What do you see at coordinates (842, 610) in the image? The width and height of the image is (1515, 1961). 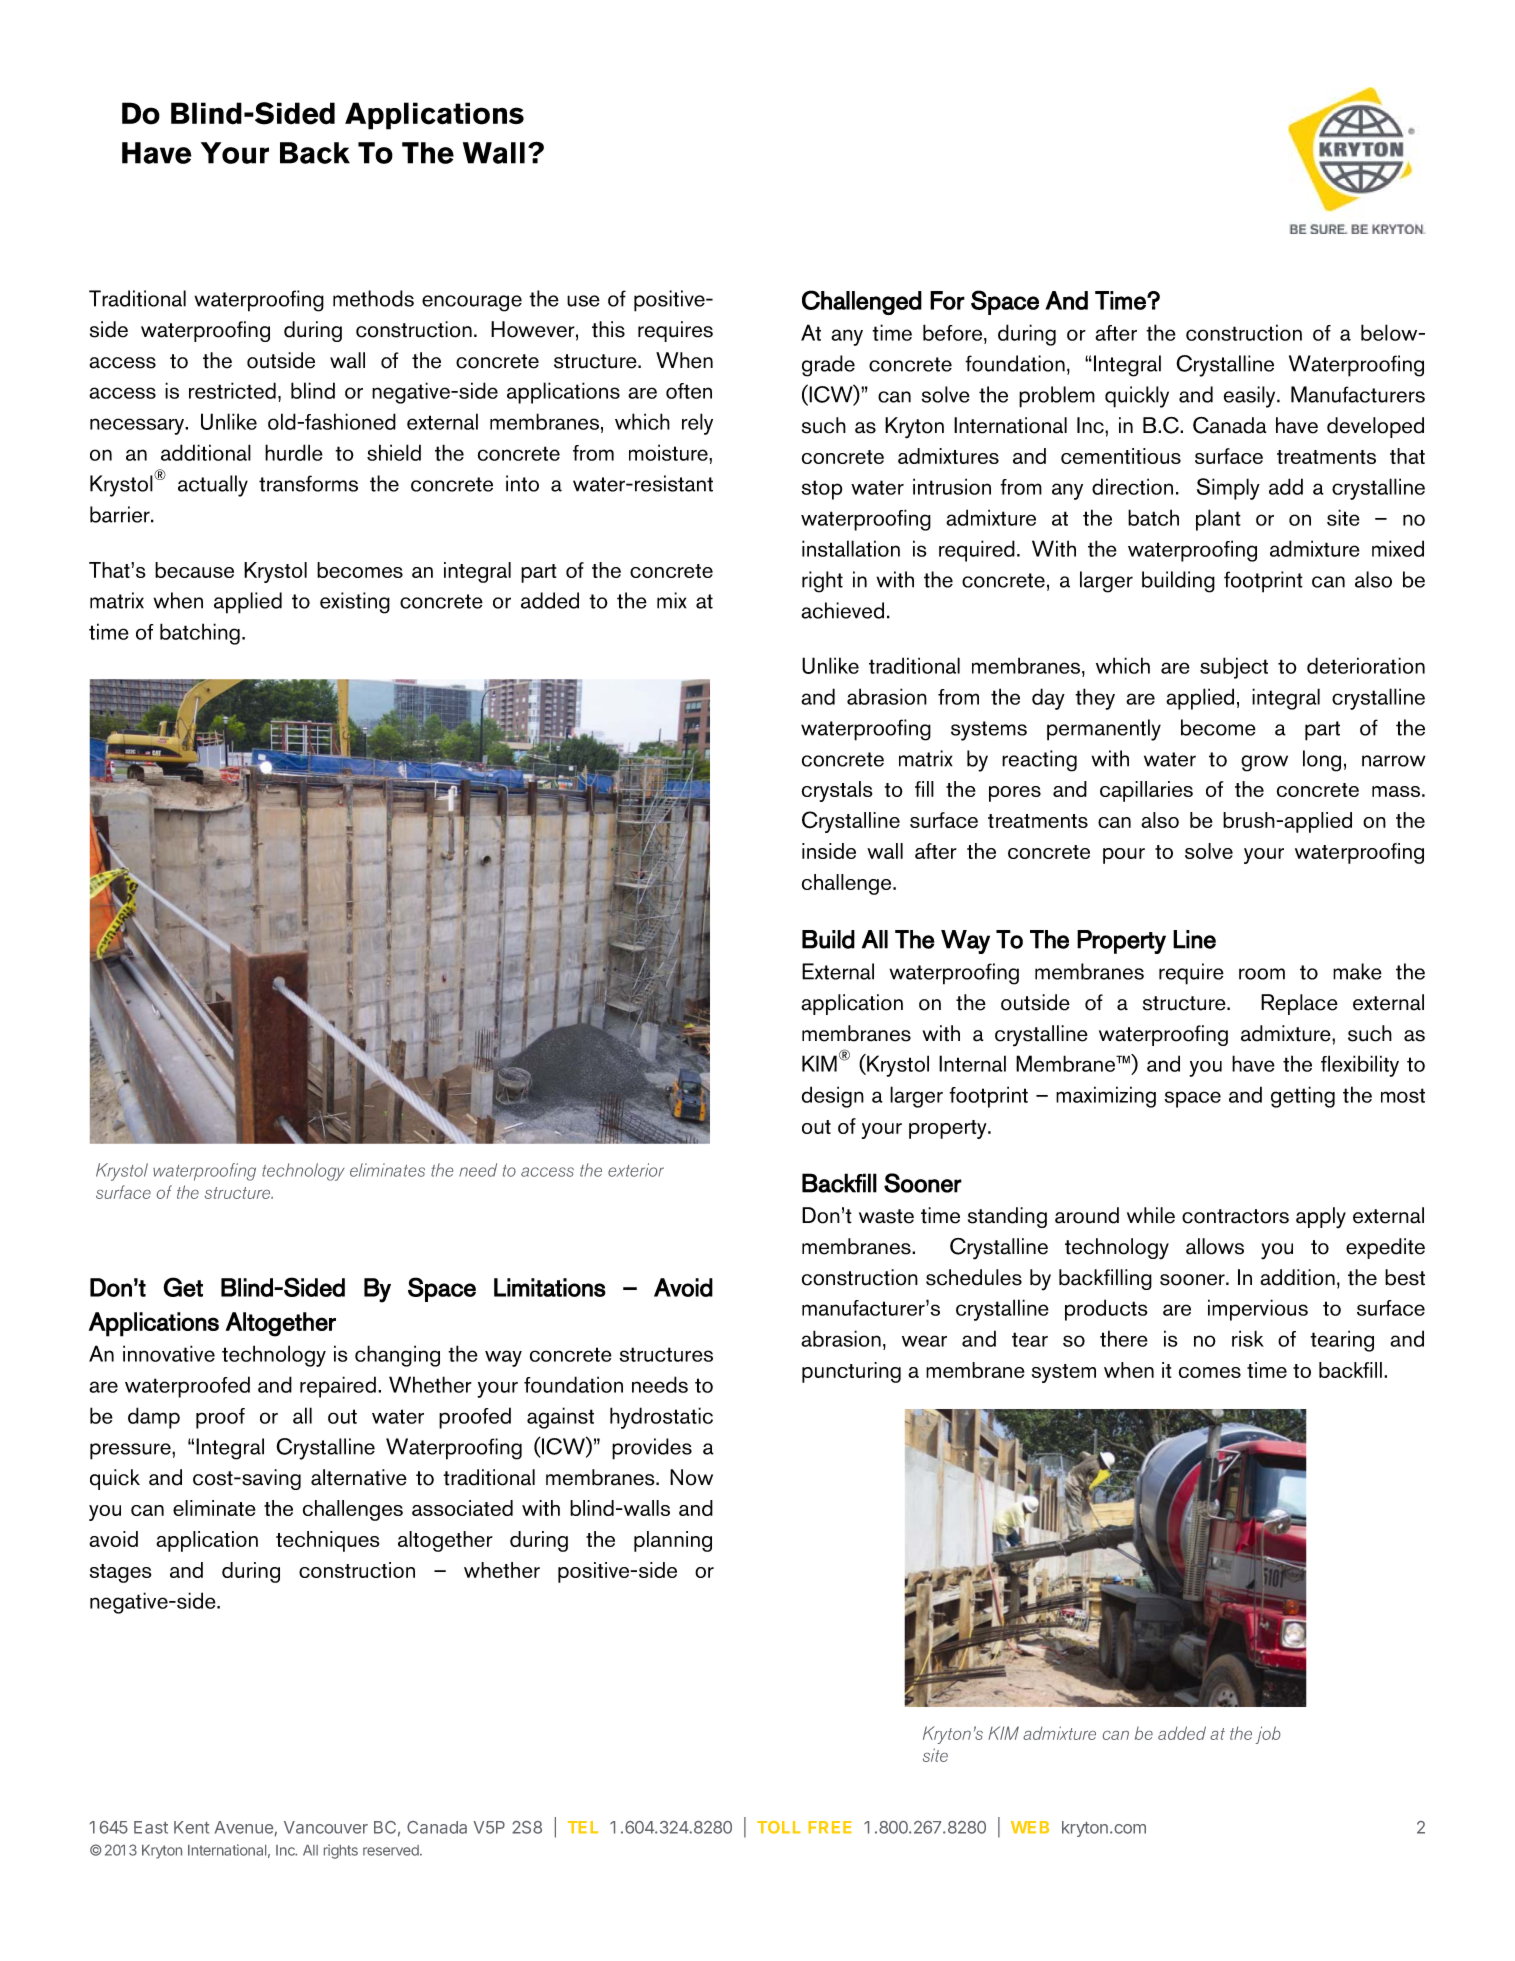 I see `achieved` at bounding box center [842, 610].
